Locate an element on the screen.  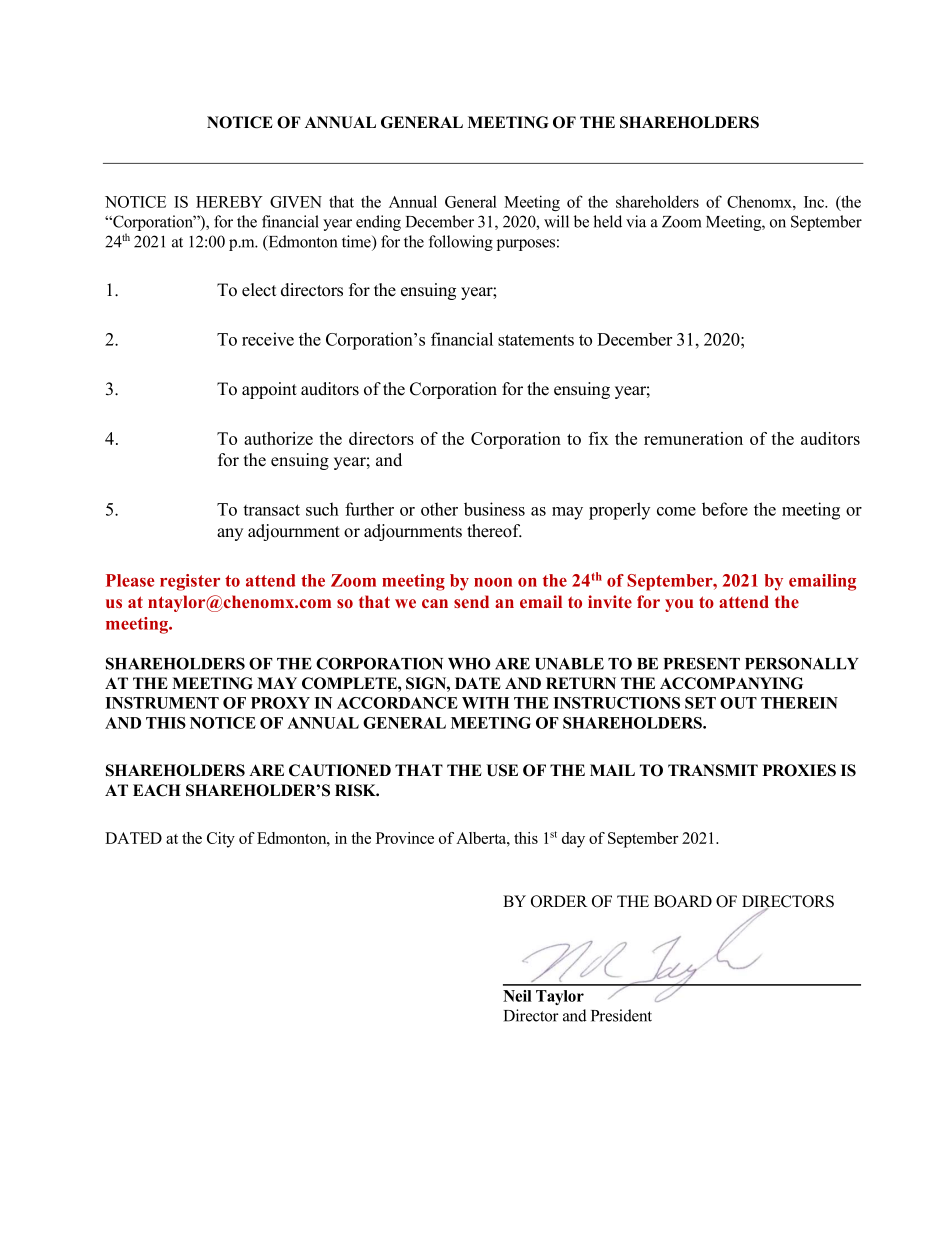
TRANSMIT is located at coordinates (713, 770).
